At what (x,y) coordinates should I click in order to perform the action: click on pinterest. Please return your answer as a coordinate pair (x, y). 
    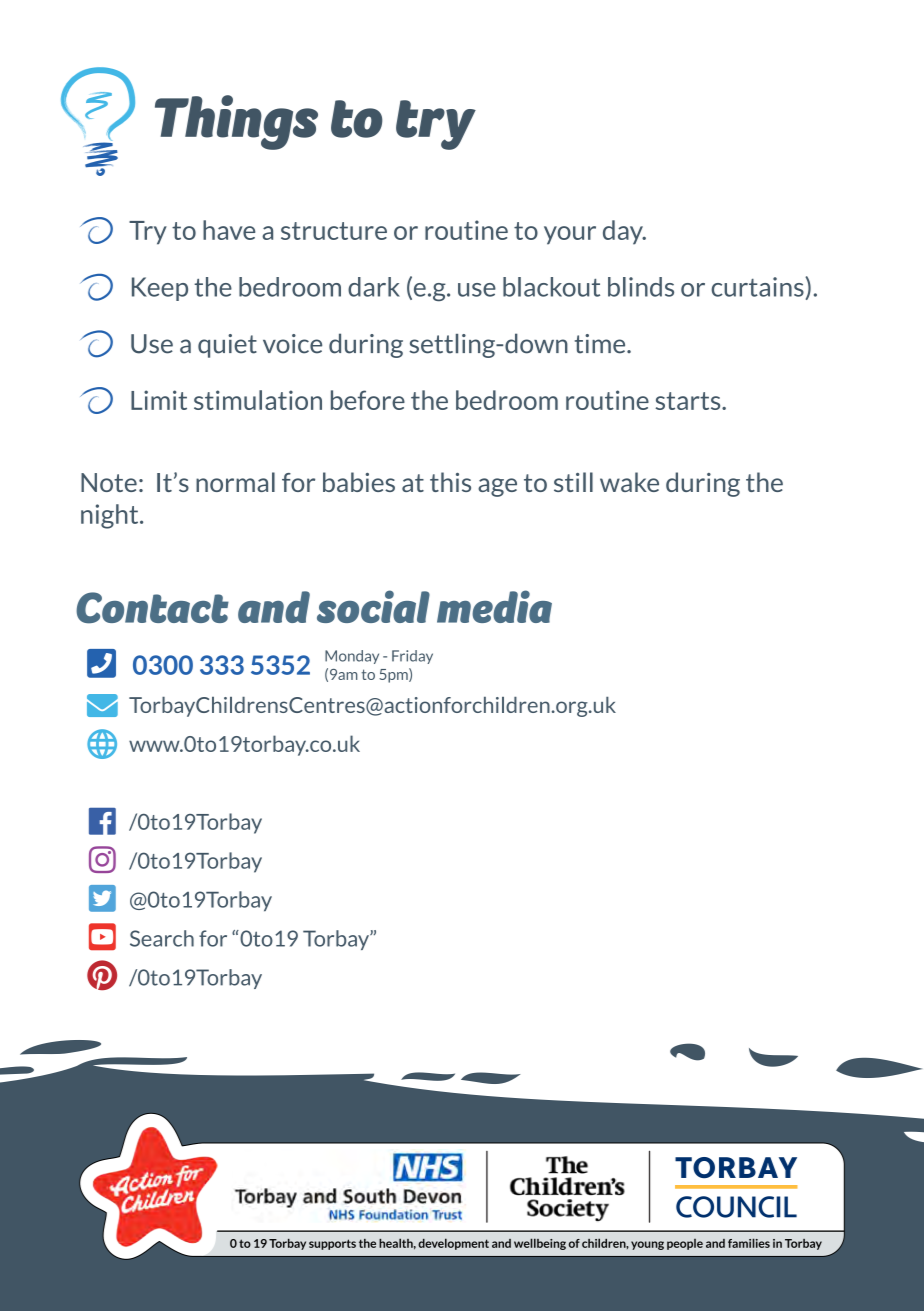
    Looking at the image, I should click on (102, 975).
